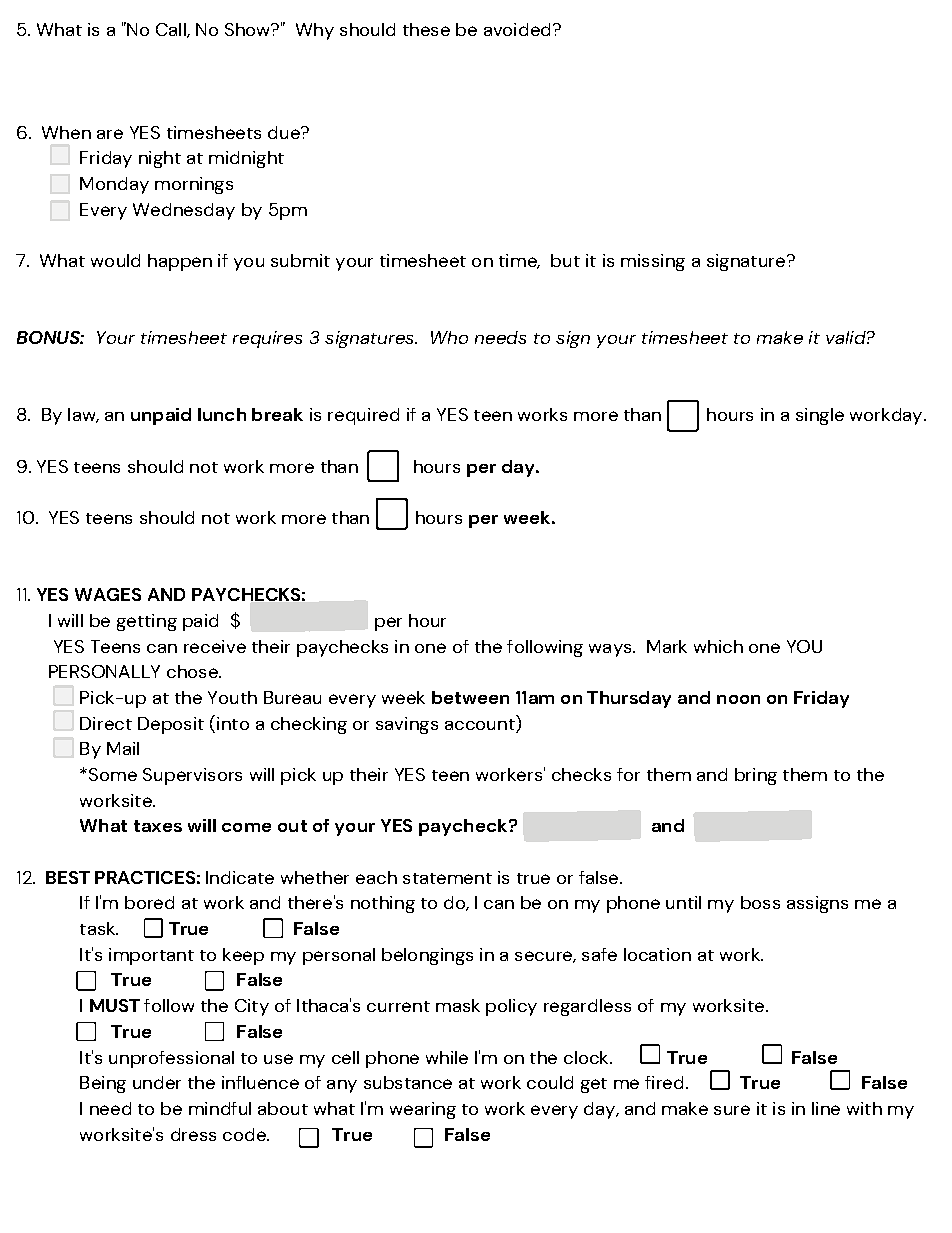 This screenshot has height=1233, width=952. I want to click on these, so click(426, 29).
